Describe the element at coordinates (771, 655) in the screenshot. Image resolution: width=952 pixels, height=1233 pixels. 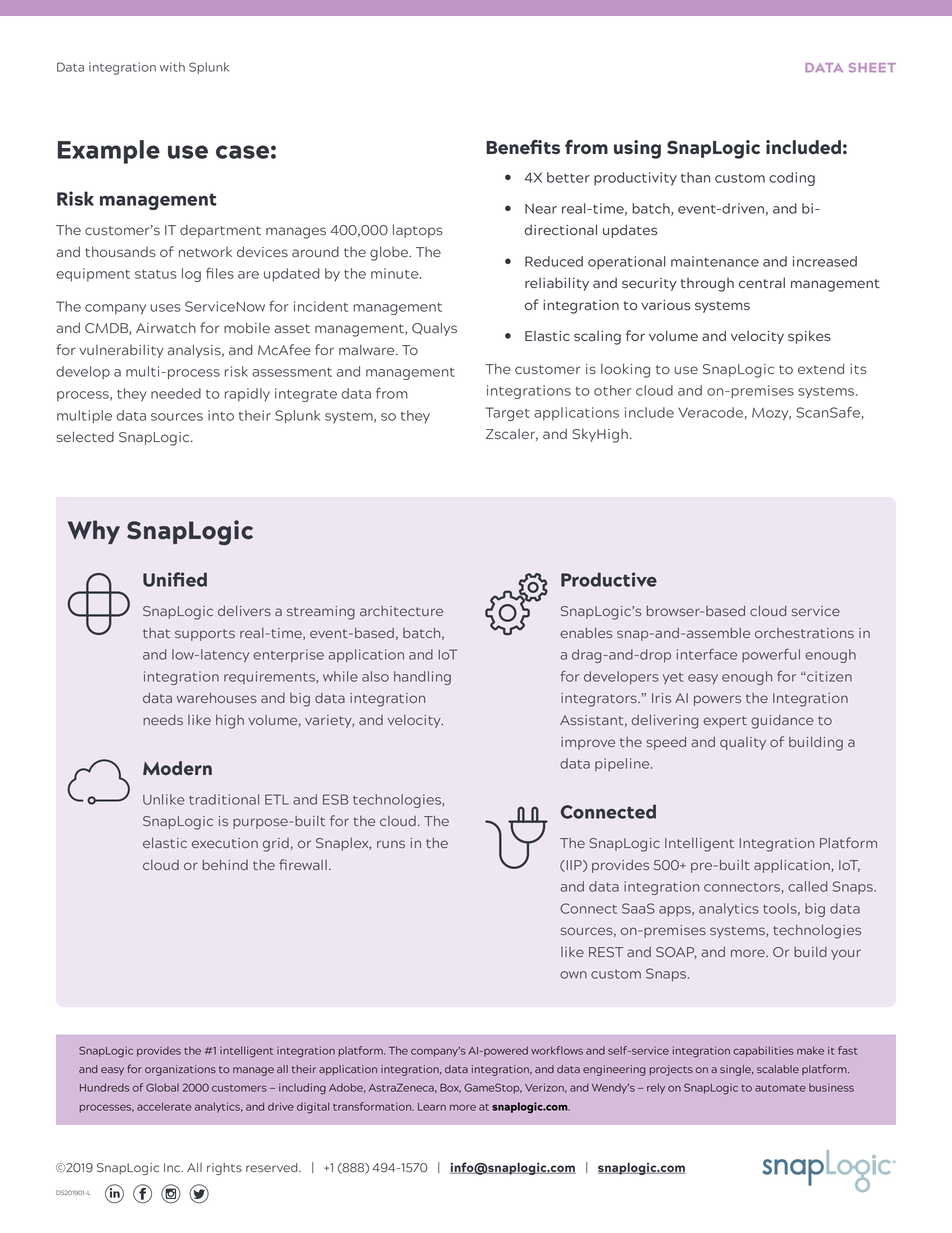
I see `powerful` at that location.
